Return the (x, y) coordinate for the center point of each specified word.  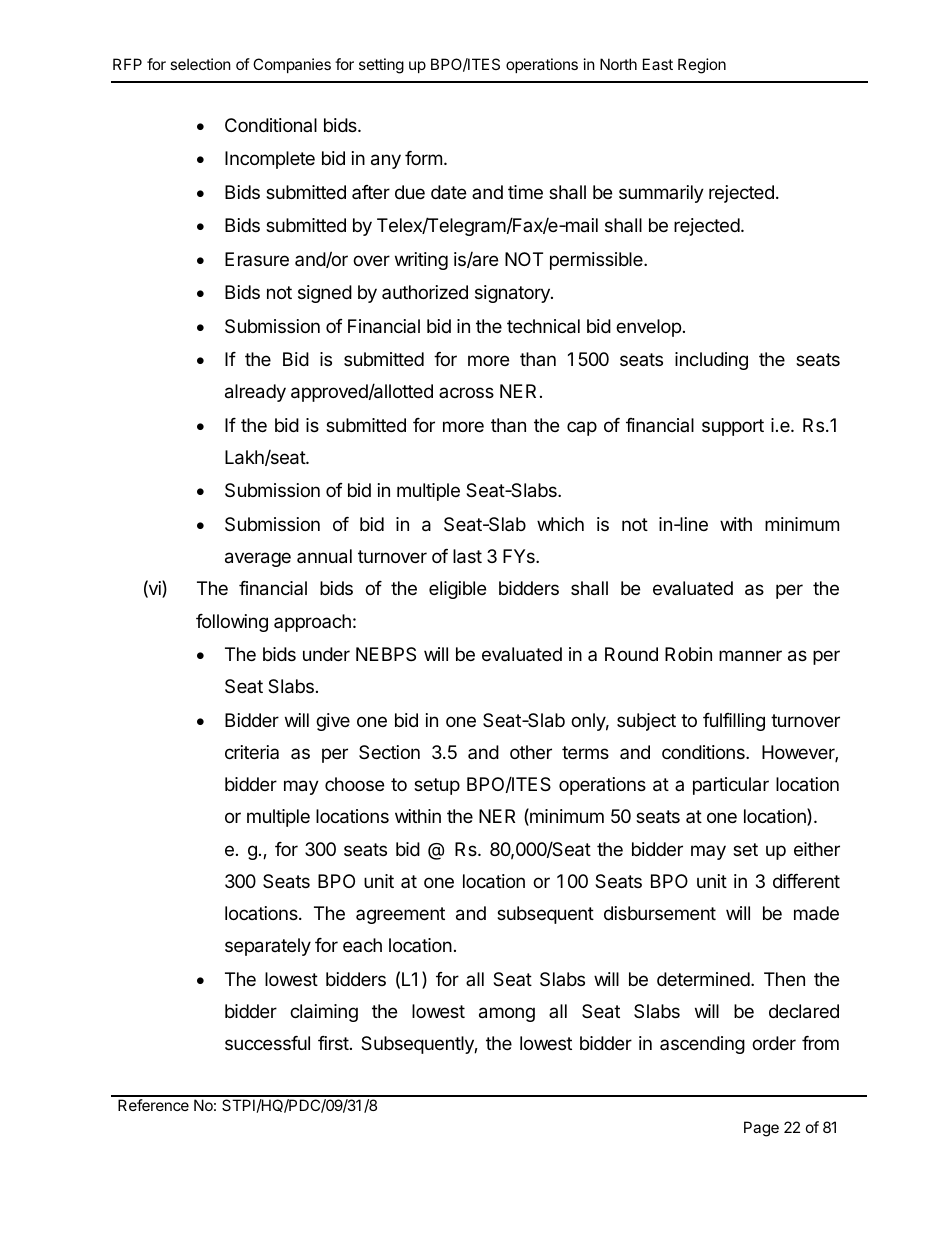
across (466, 392)
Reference (153, 1105)
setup (437, 786)
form (423, 158)
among (507, 1014)
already (255, 393)
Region (702, 66)
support (733, 427)
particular (731, 786)
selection (200, 64)
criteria (252, 752)
